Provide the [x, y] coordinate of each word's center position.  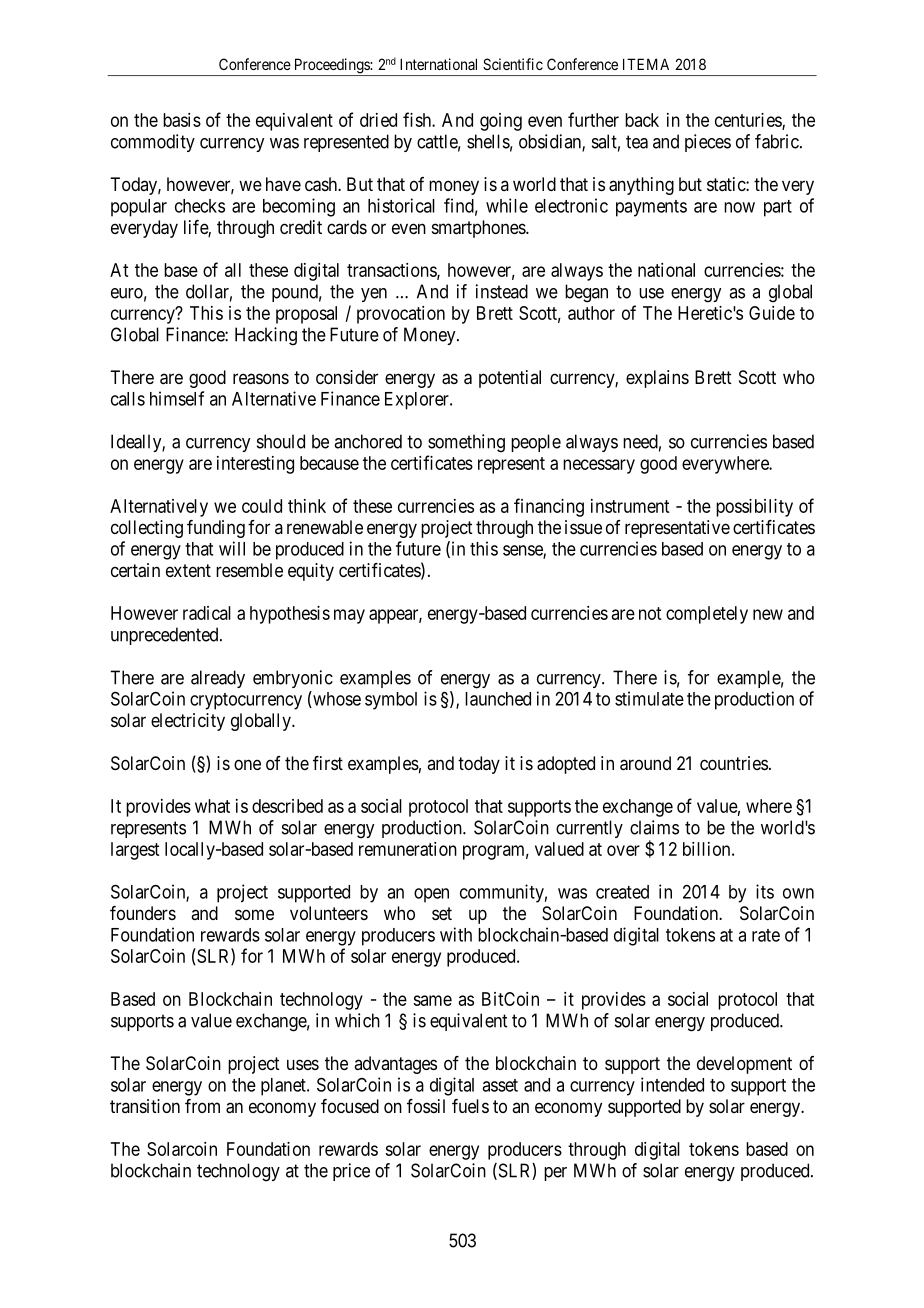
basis [182, 120]
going [501, 122]
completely [707, 615]
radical [207, 613]
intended [672, 1084]
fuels [470, 1106]
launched [498, 699]
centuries [749, 121]
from [202, 1106]
